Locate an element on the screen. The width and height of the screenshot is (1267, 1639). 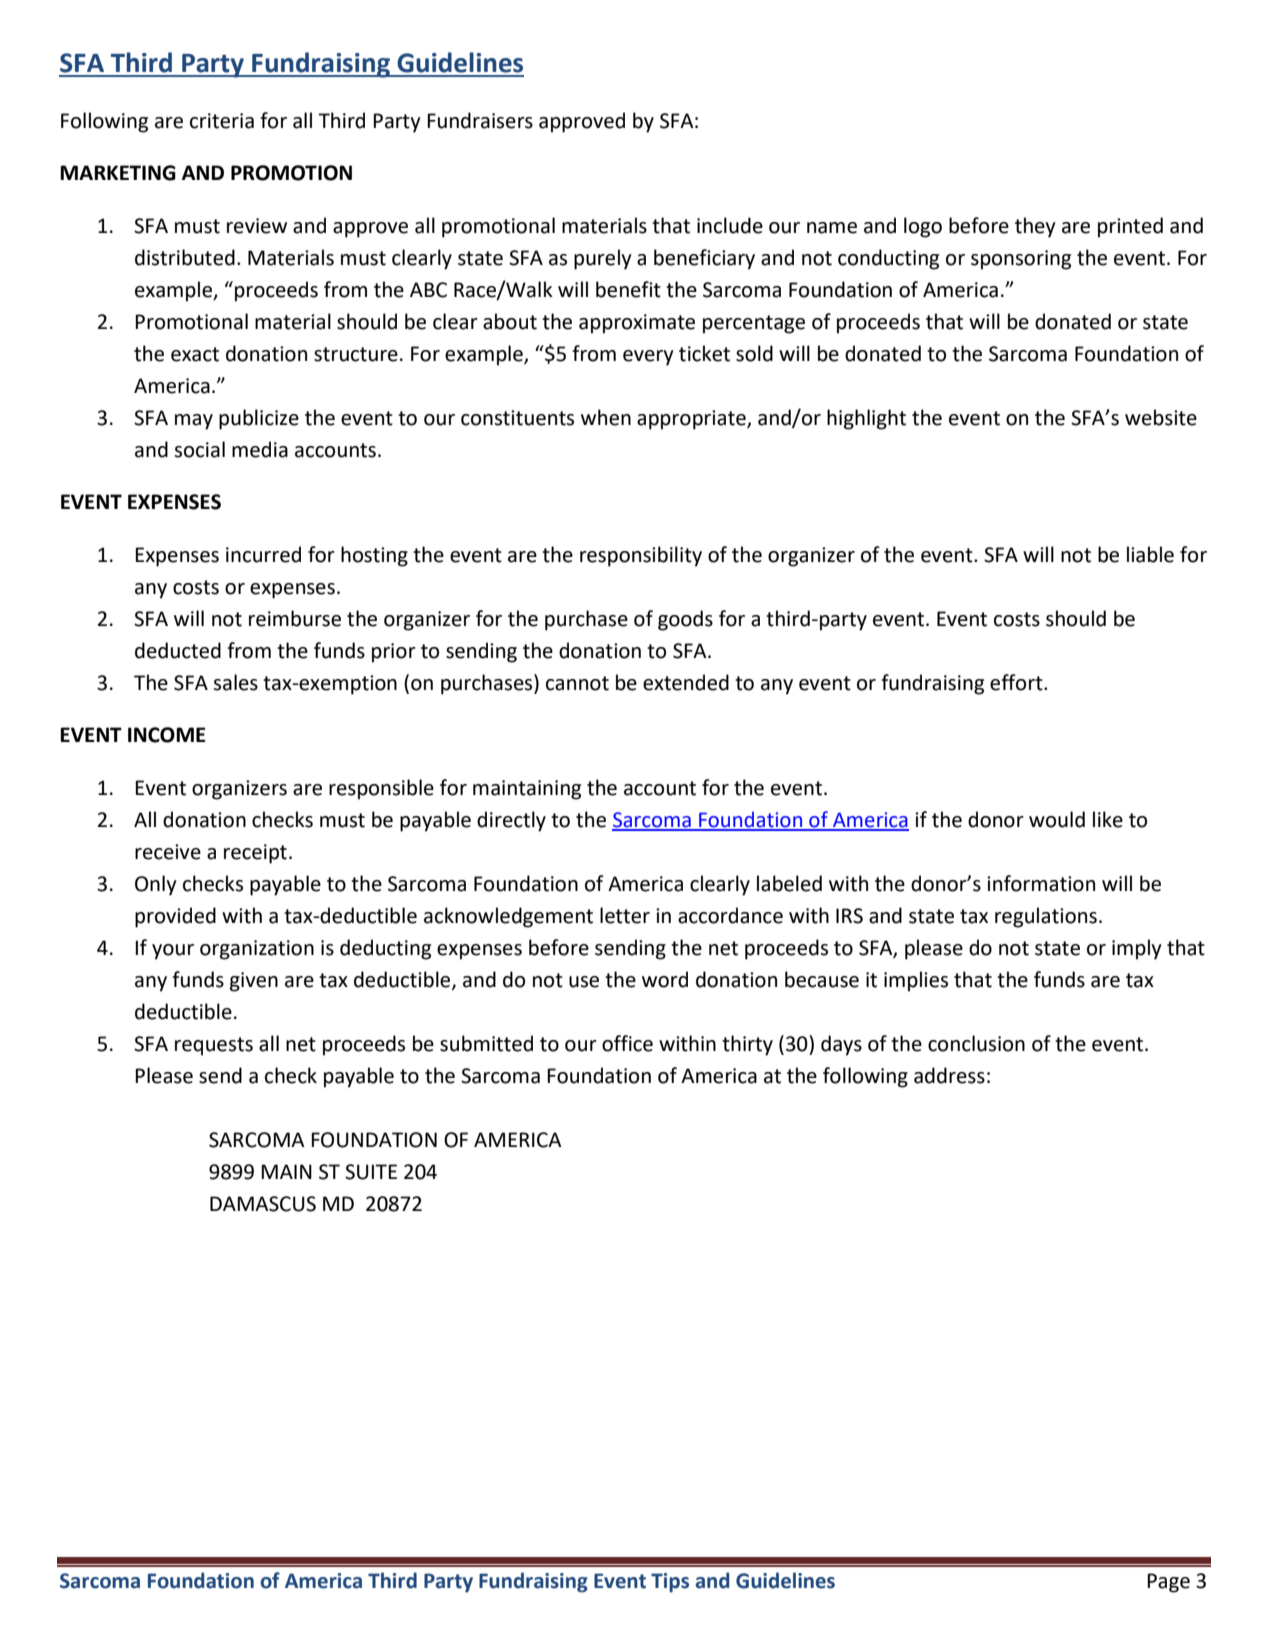
receipt is located at coordinates (255, 854).
